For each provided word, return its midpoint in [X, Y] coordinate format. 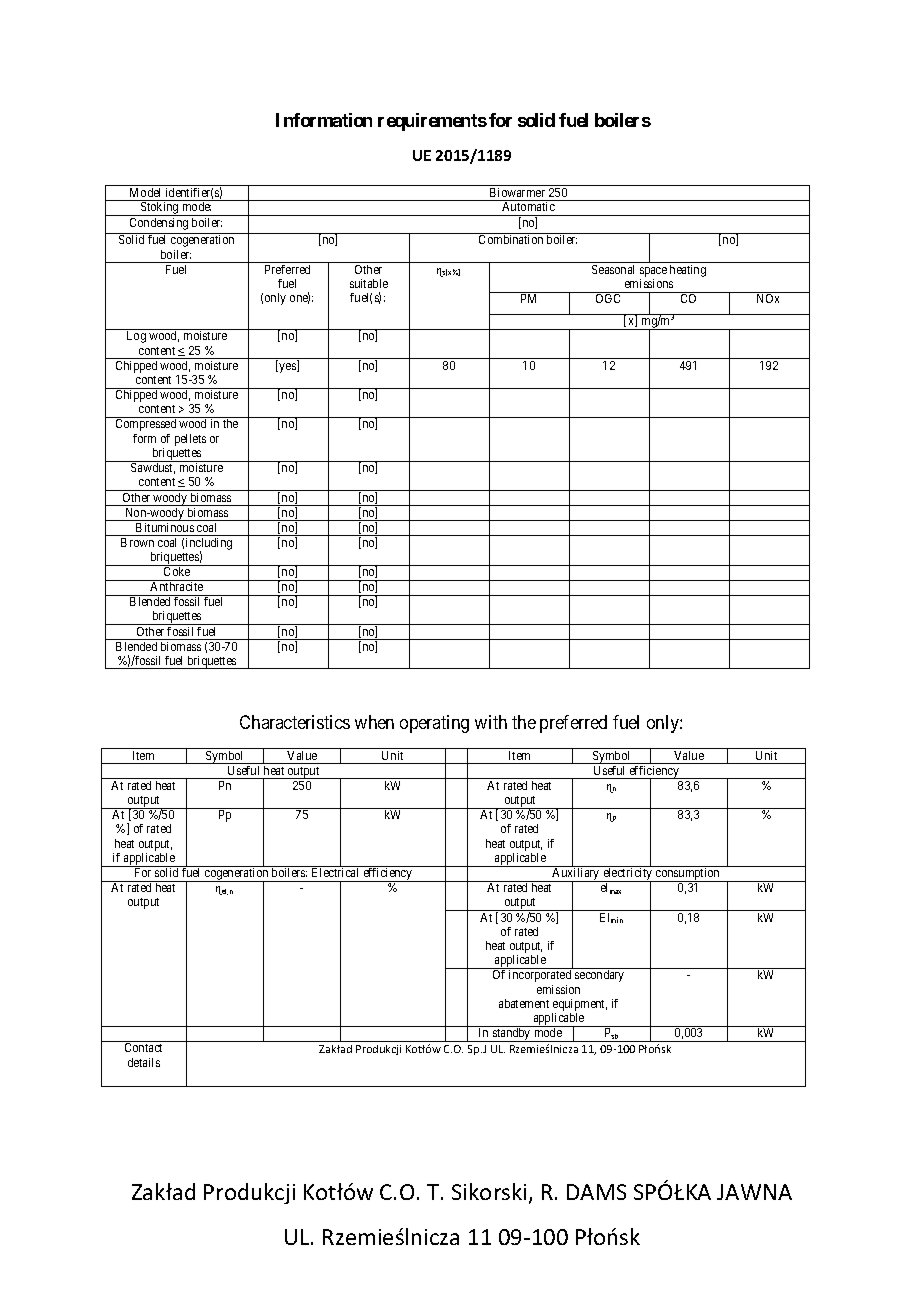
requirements [432, 122]
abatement [524, 1003]
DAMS [596, 1192]
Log [136, 337]
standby [512, 1035]
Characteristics [295, 722]
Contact [143, 1047]
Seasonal [613, 269]
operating [434, 724]
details [144, 1062]
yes [288, 368]
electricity [628, 874]
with [491, 722]
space [653, 273]
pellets [190, 440]
